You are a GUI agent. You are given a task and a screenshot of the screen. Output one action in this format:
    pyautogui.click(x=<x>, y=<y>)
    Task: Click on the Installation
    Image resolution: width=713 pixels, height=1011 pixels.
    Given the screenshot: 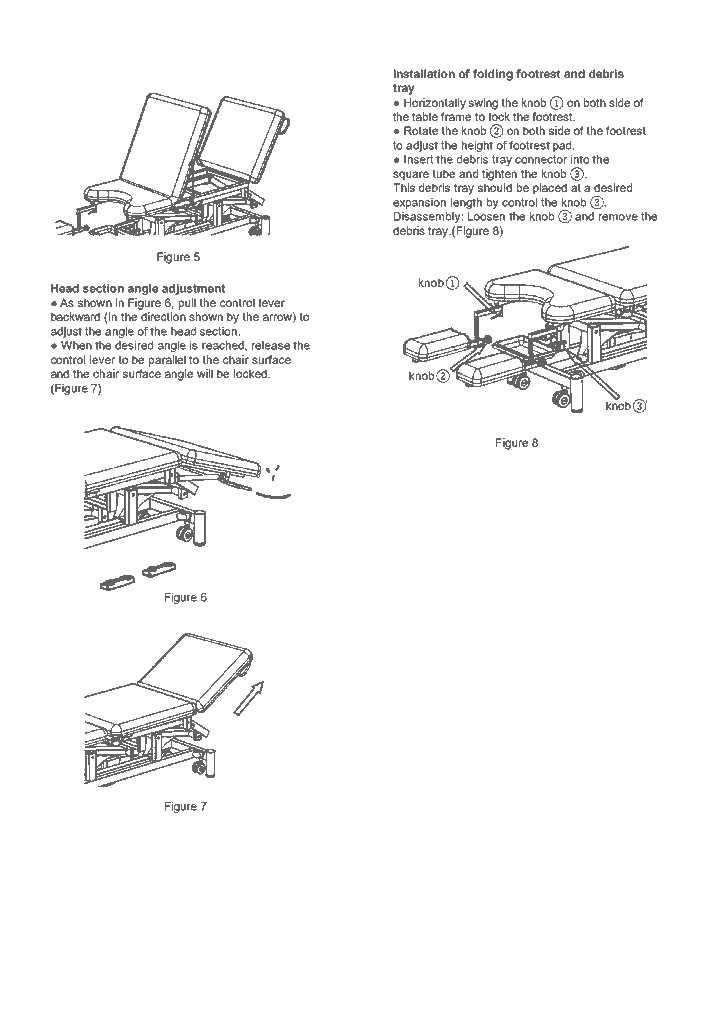 What is the action you would take?
    pyautogui.click(x=424, y=73)
